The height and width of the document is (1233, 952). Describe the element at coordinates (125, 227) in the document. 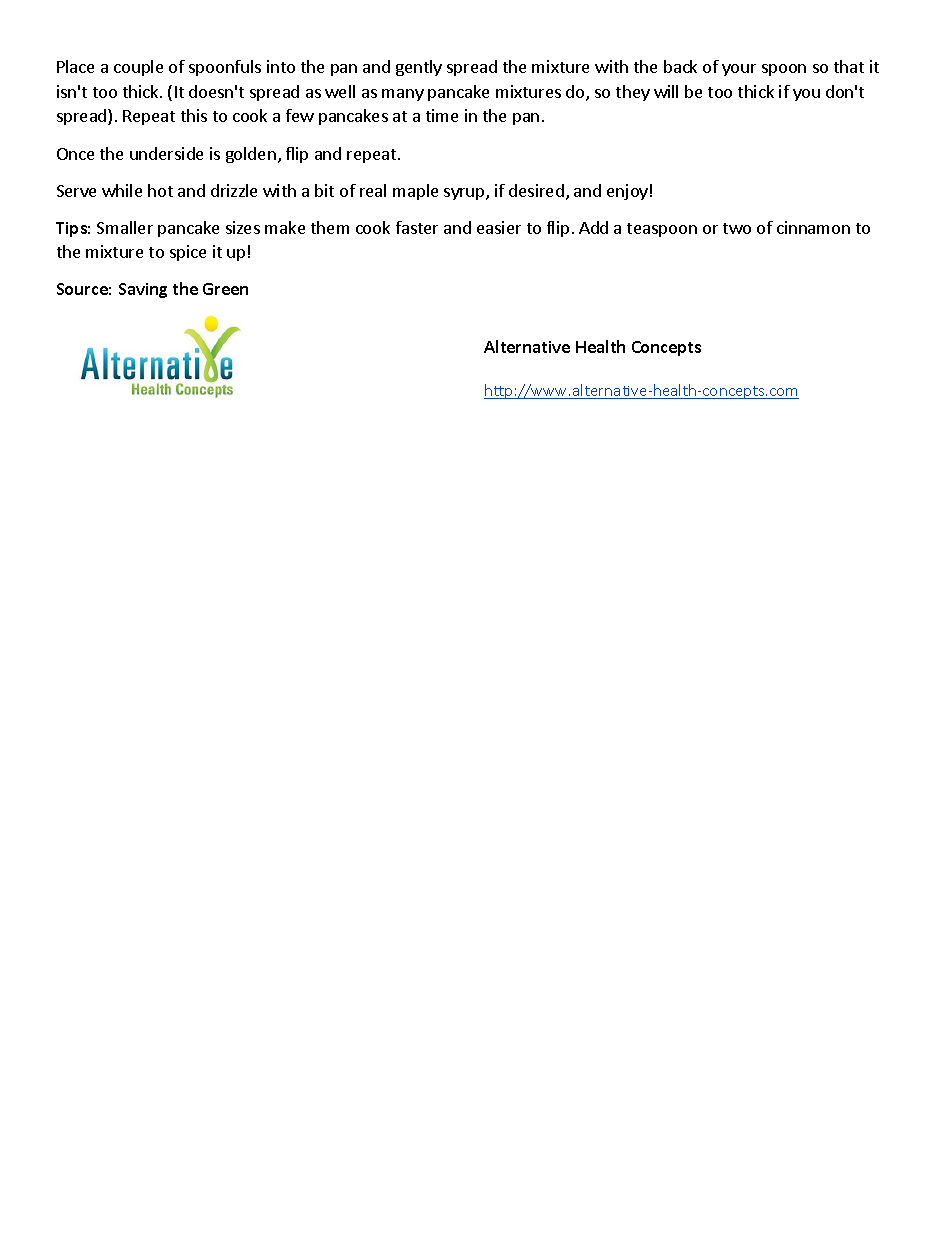

I see `Smaller` at that location.
